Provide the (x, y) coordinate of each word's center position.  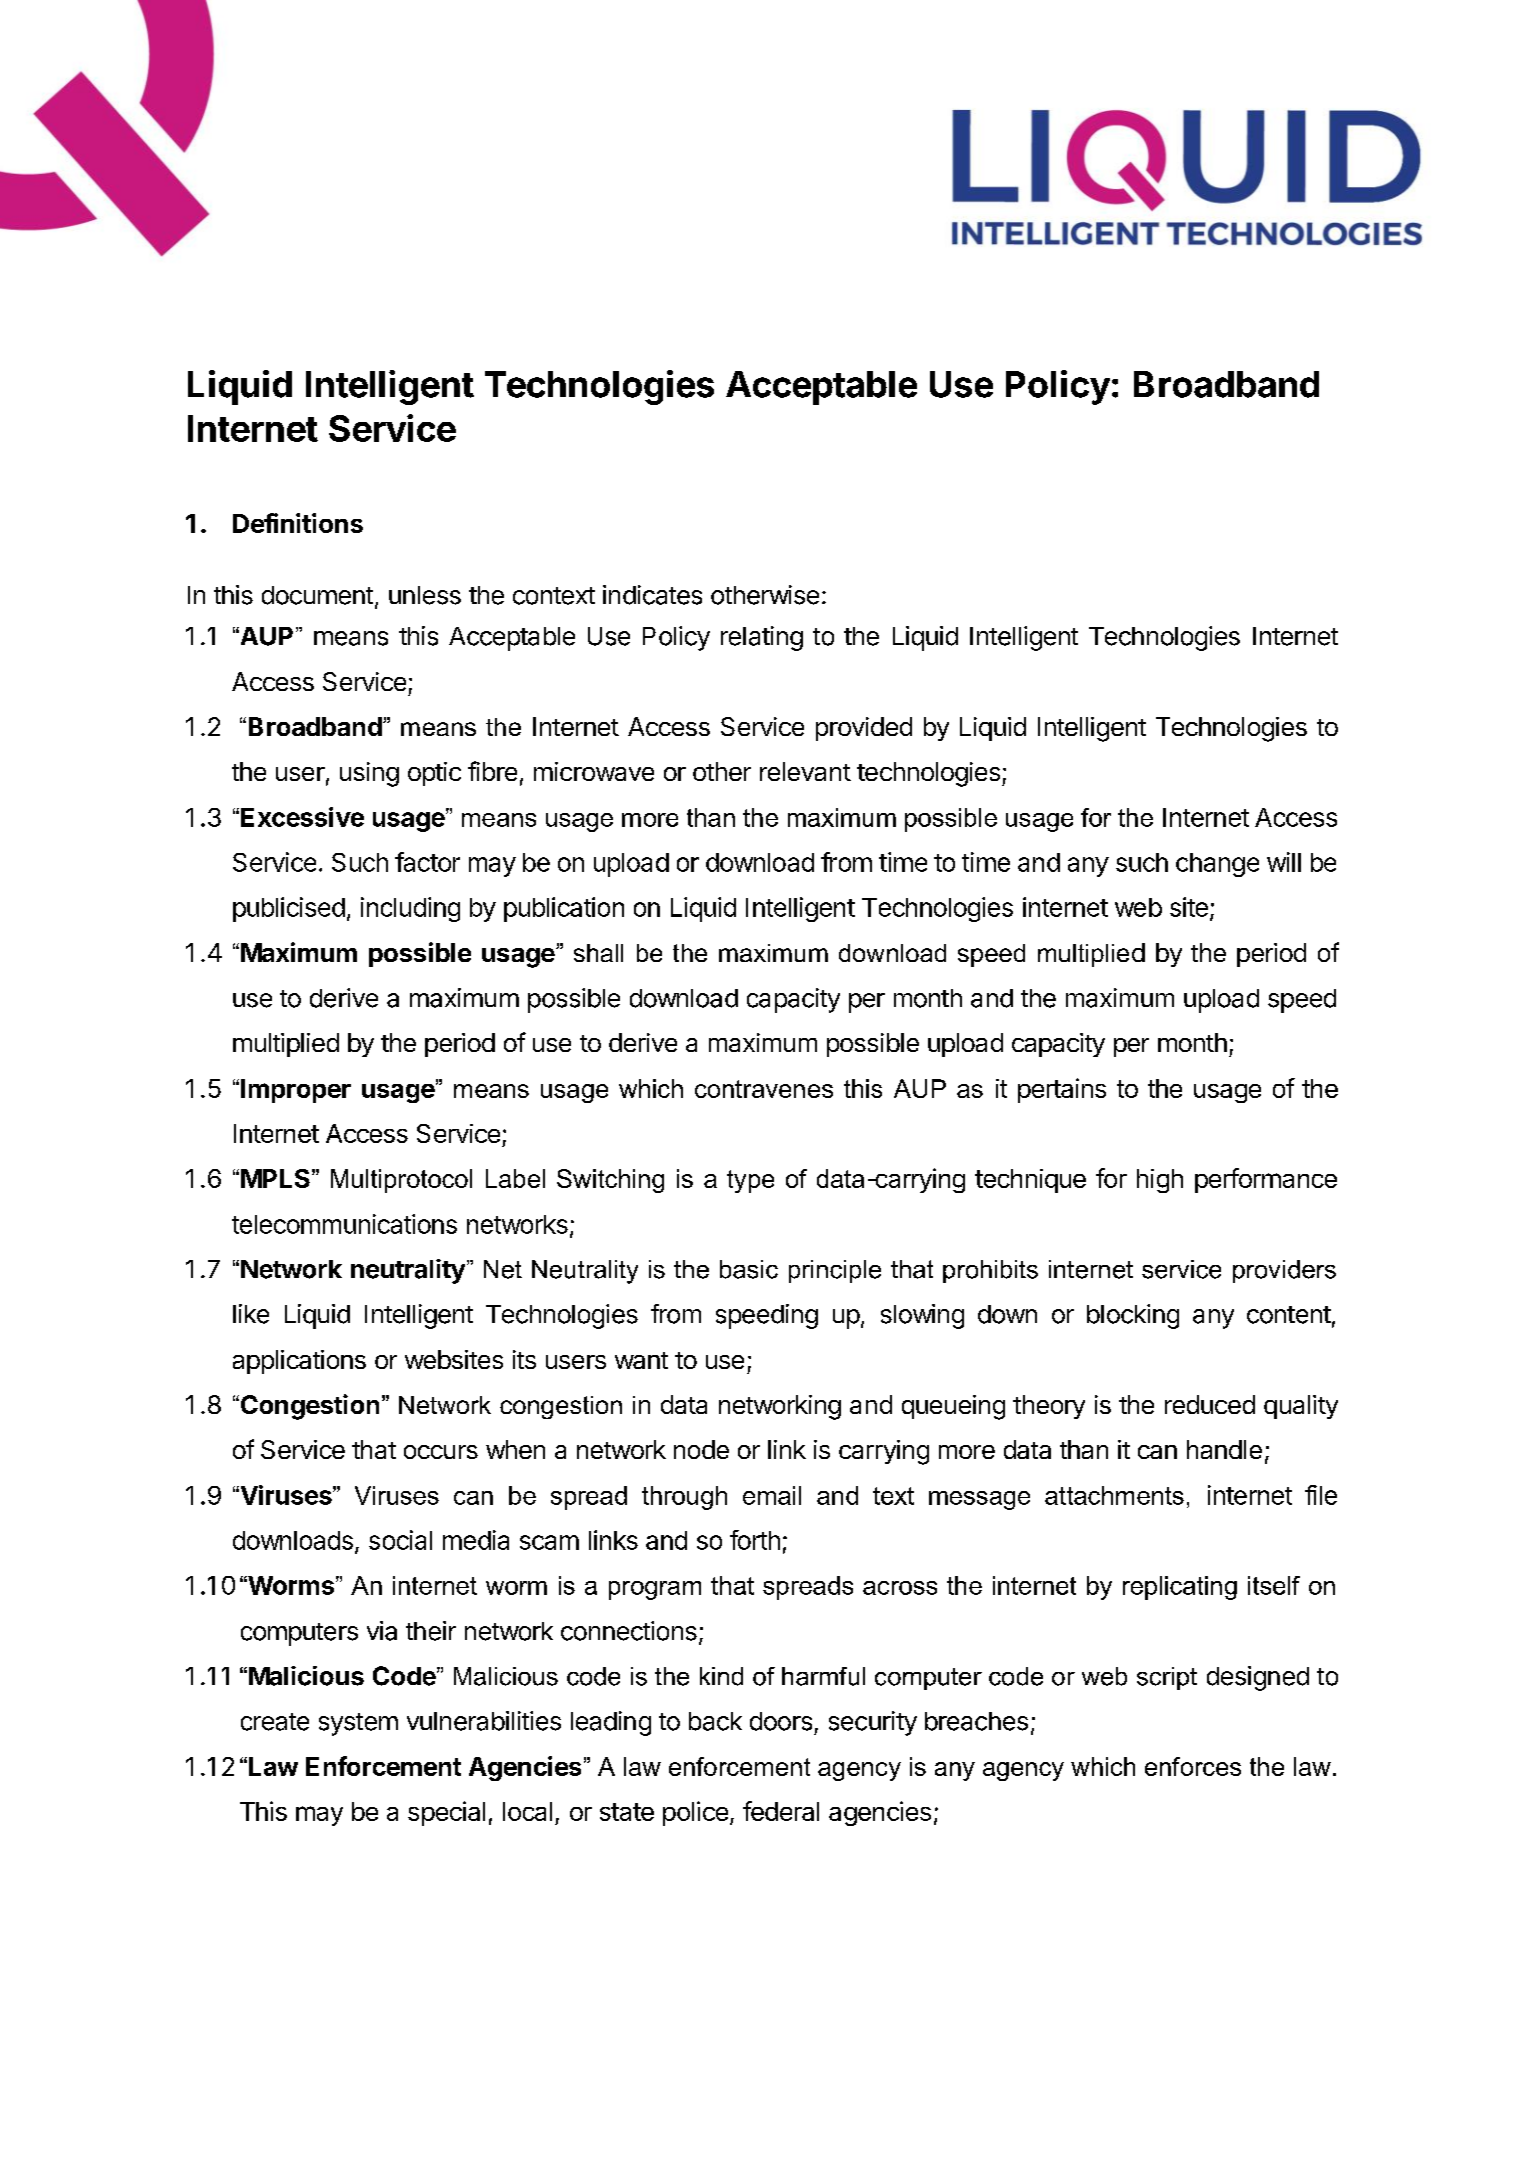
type (750, 1181)
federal (781, 1811)
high (1160, 1181)
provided (864, 729)
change (1217, 865)
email (772, 1495)
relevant (805, 771)
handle (1224, 1449)
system (358, 1724)
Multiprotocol (401, 1181)
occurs (441, 1452)
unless (425, 595)
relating (762, 638)
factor (427, 862)
